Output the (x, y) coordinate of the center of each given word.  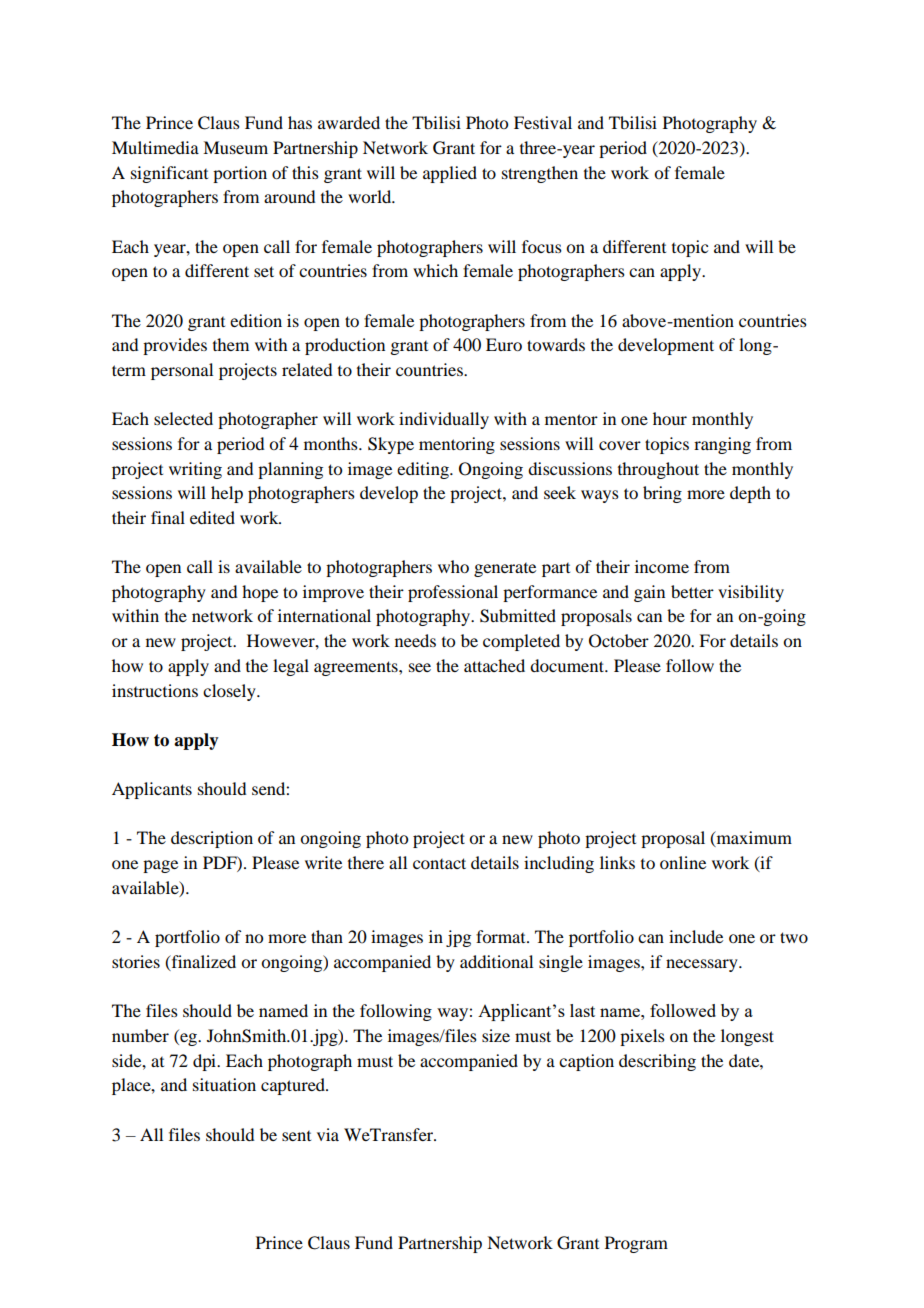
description (212, 839)
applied (450, 174)
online (683, 862)
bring (662, 494)
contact (439, 863)
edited (212, 517)
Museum (235, 147)
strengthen (540, 174)
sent (296, 1136)
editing (424, 470)
